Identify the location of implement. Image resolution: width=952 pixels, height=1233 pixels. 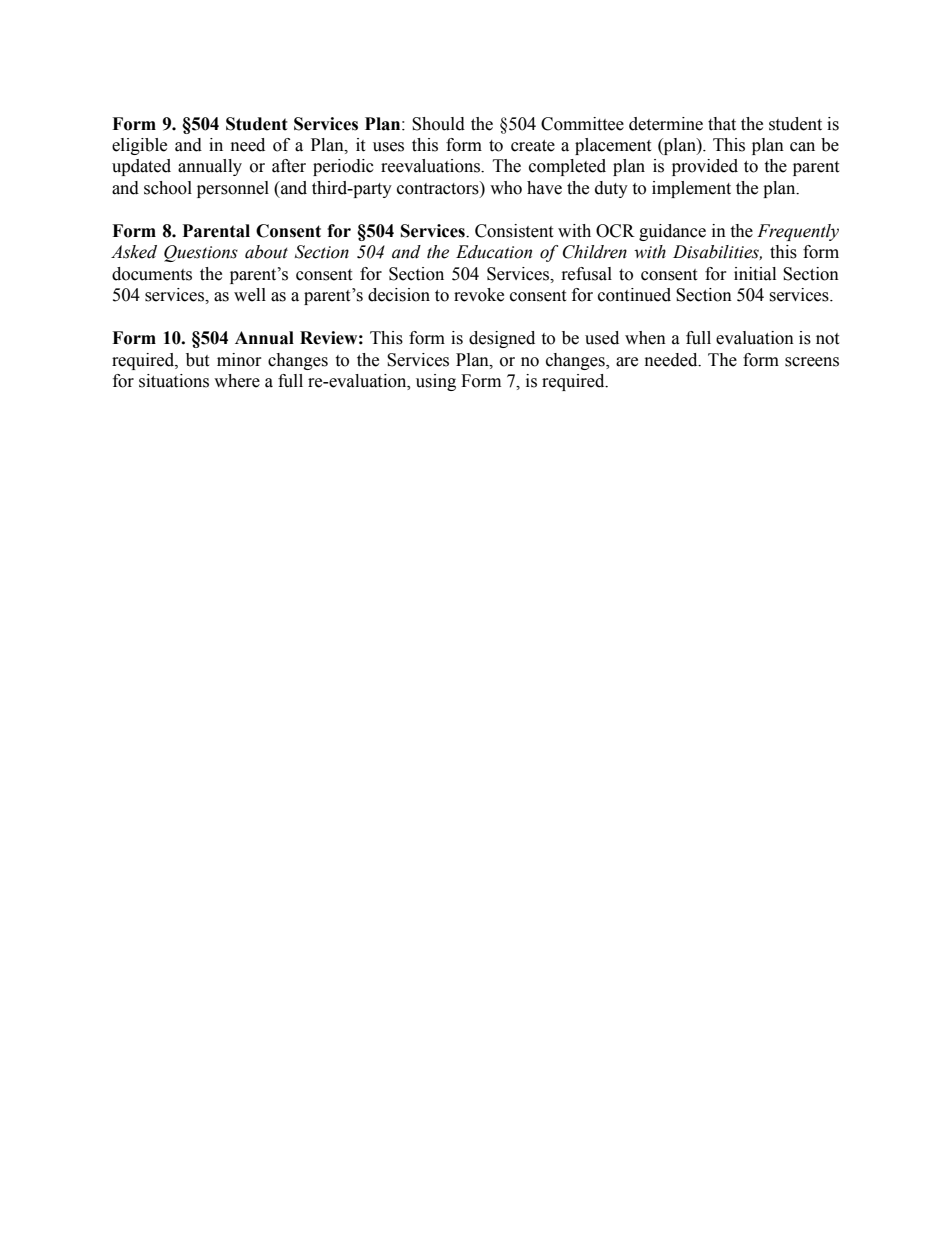
(691, 189).
